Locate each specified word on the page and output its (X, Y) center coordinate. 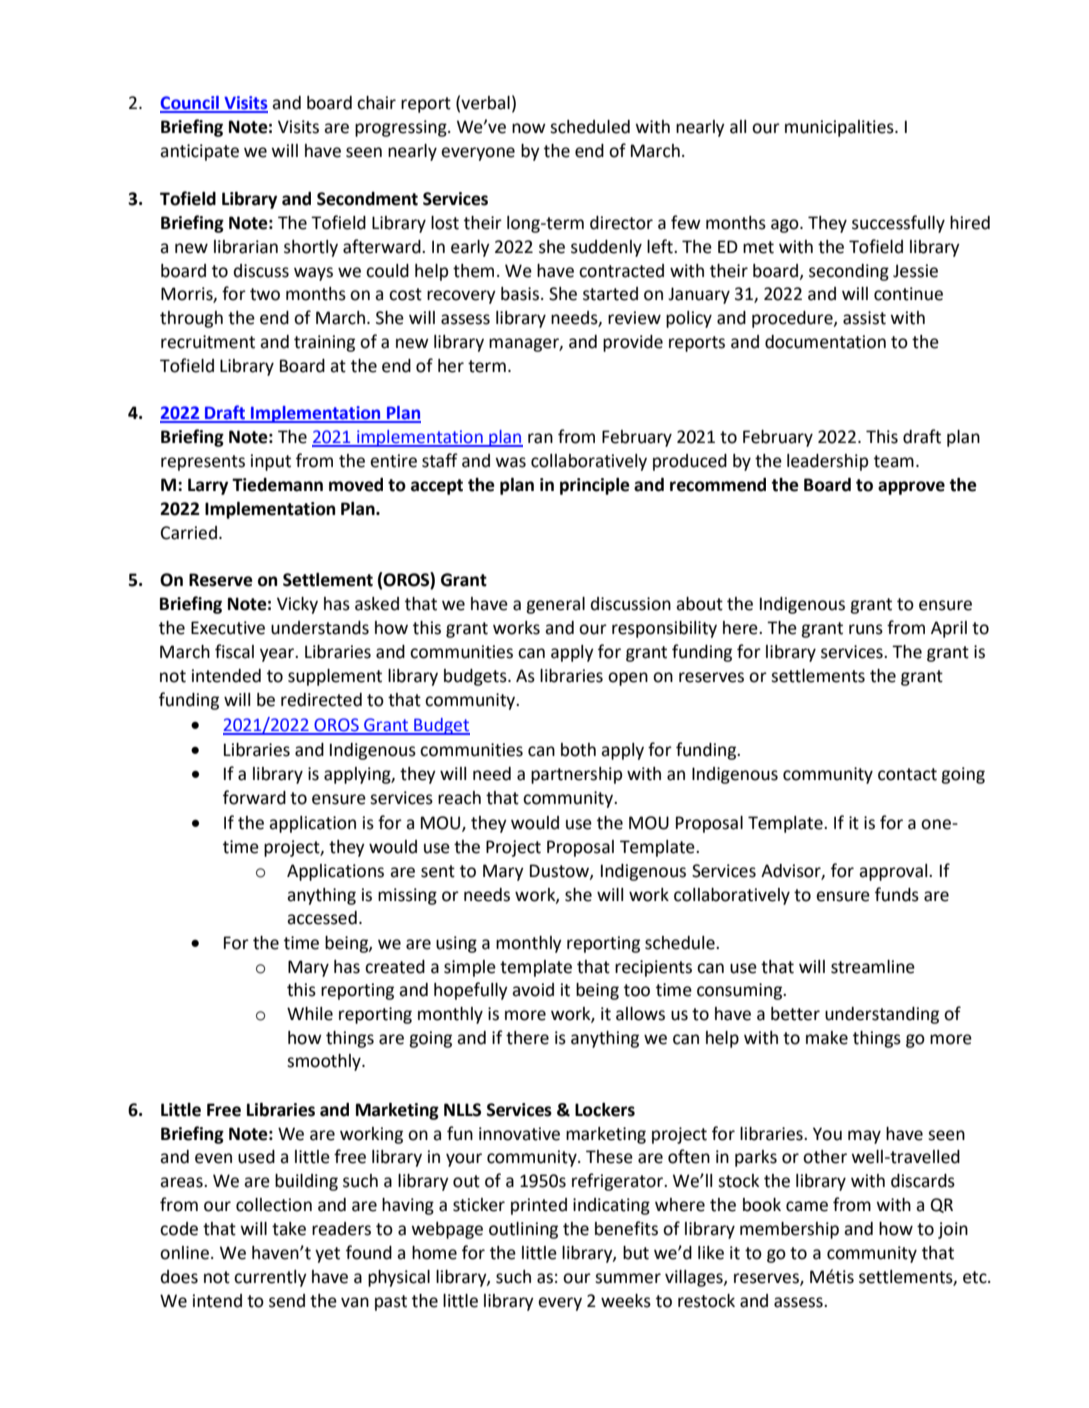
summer (628, 1278)
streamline (873, 967)
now (529, 128)
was (511, 462)
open (628, 679)
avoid (533, 990)
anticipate (199, 152)
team (894, 461)
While (310, 1014)
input (271, 462)
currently (270, 1278)
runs (866, 629)
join (953, 1230)
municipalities (840, 128)
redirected (321, 700)
